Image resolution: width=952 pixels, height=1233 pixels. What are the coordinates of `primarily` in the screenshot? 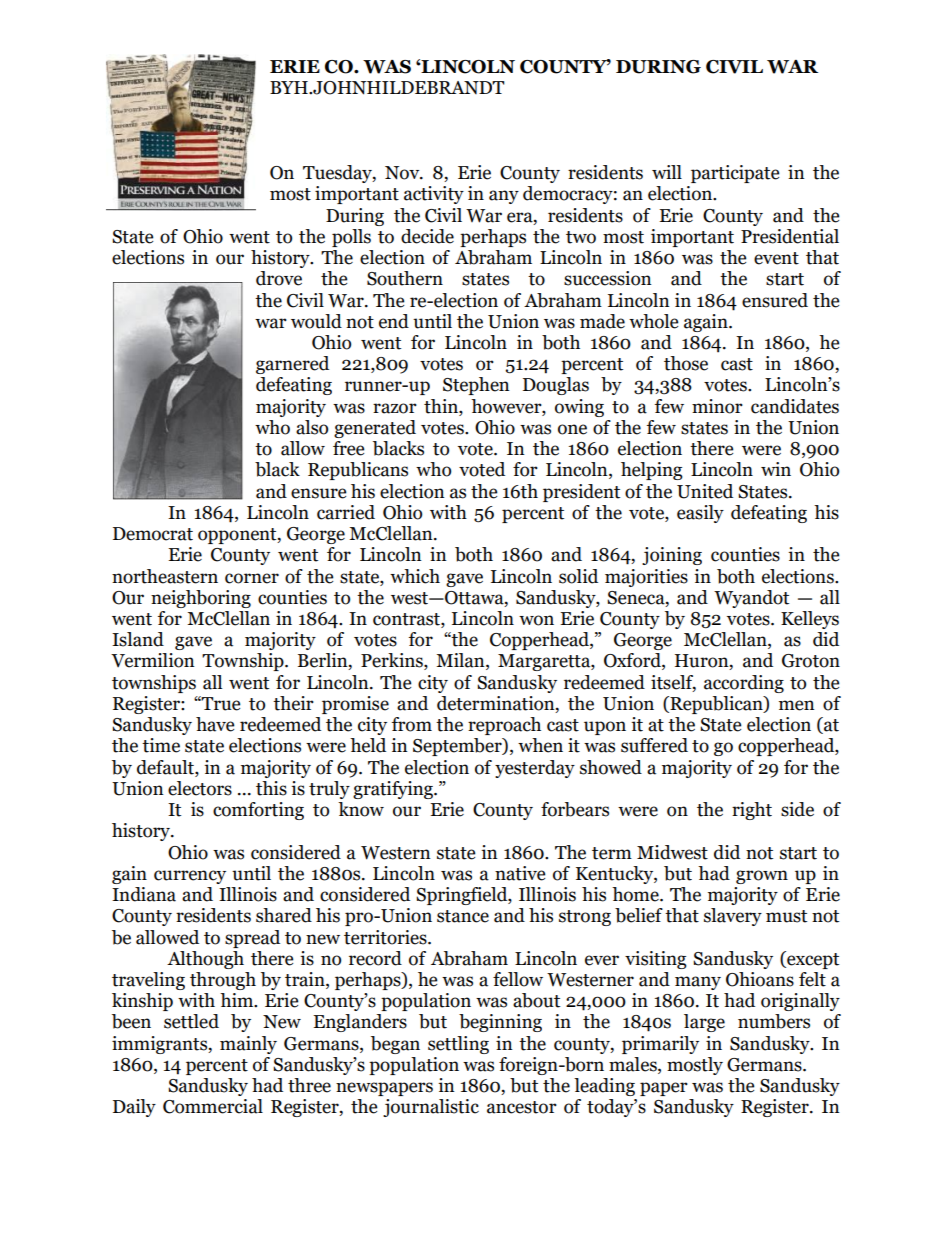 It's located at (660, 1045).
